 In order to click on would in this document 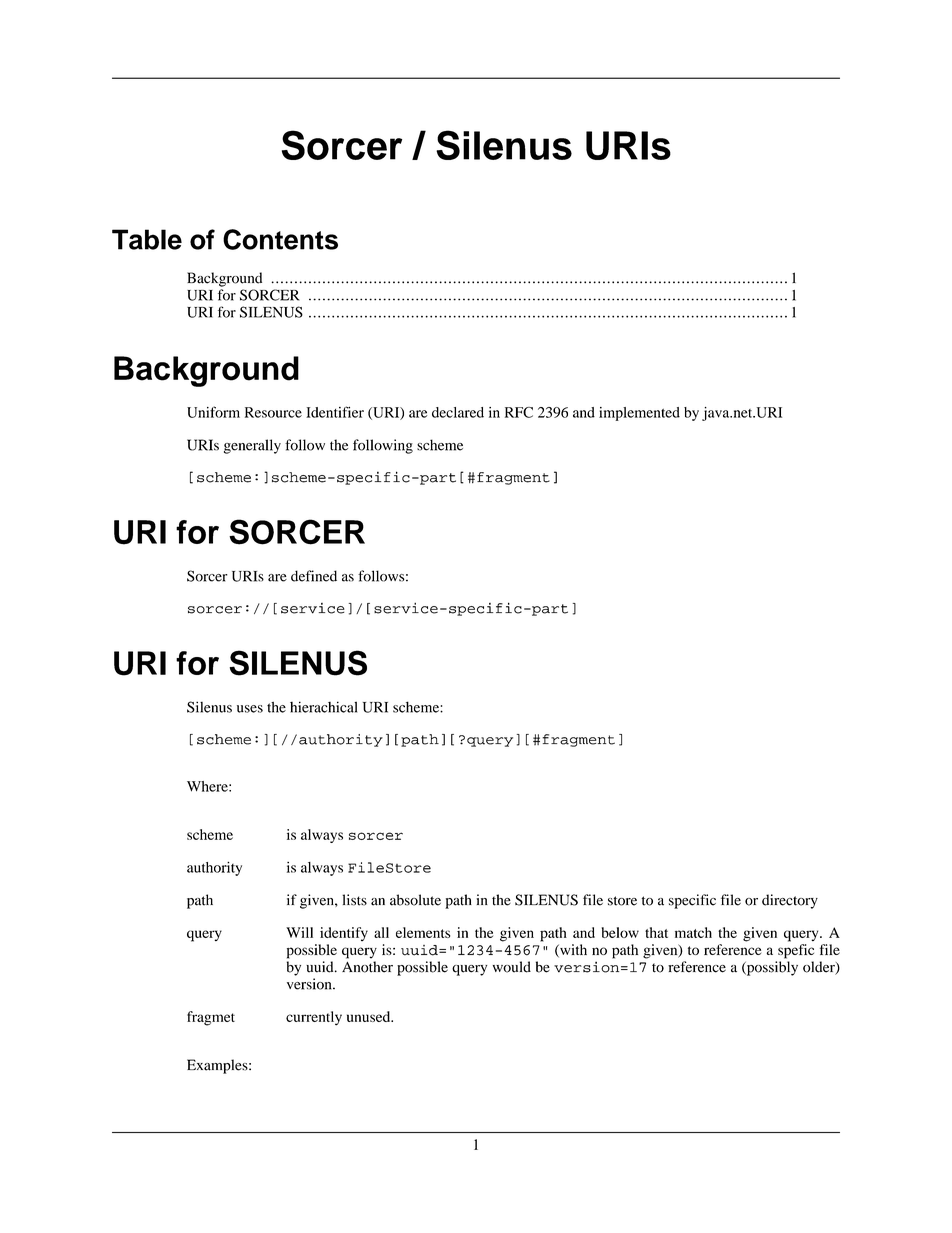, I will do `click(512, 967)`.
